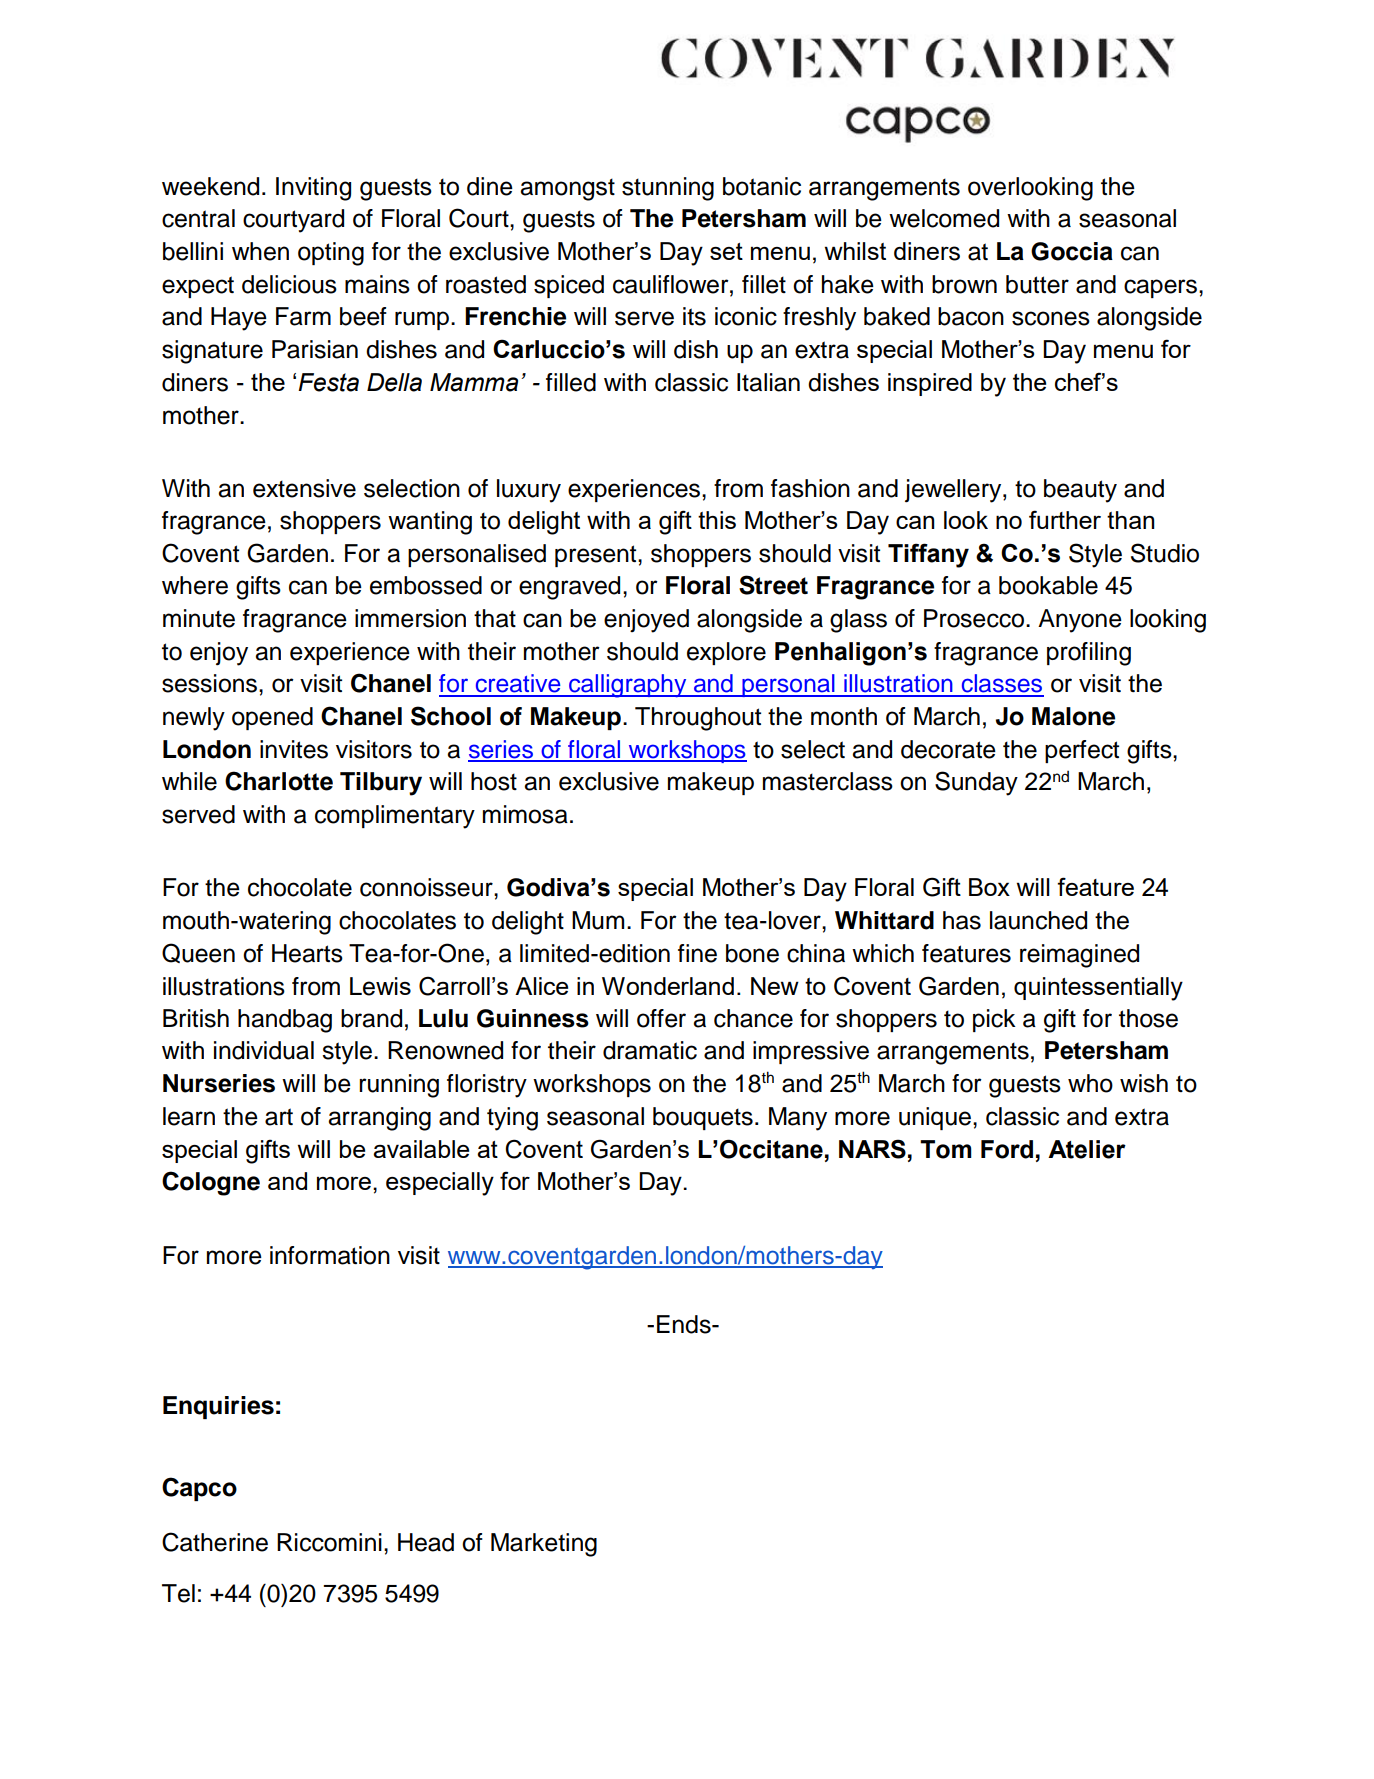  What do you see at coordinates (1090, 1083) in the screenshot?
I see `who` at bounding box center [1090, 1083].
